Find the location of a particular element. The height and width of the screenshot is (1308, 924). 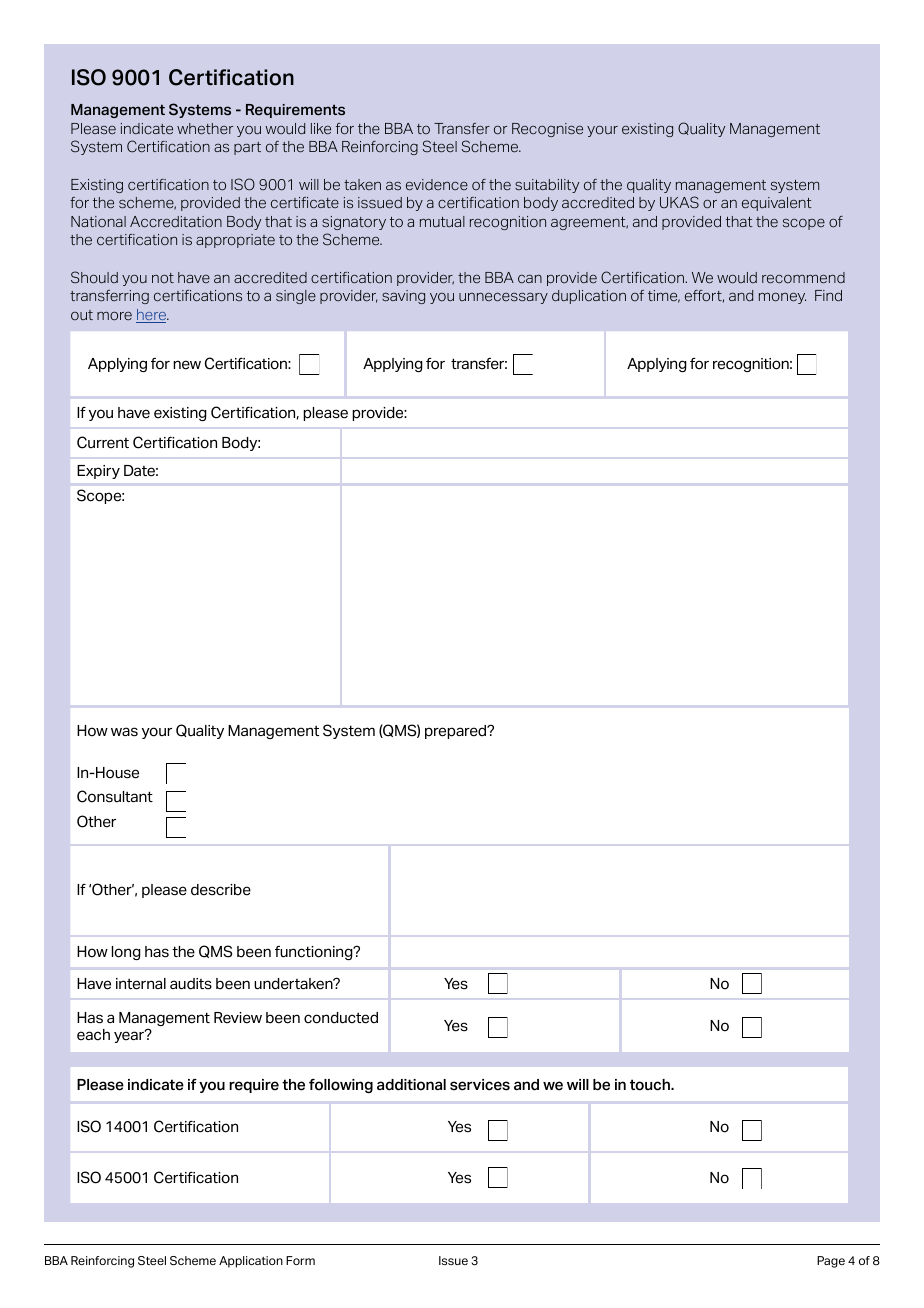

Application is located at coordinates (251, 1262).
